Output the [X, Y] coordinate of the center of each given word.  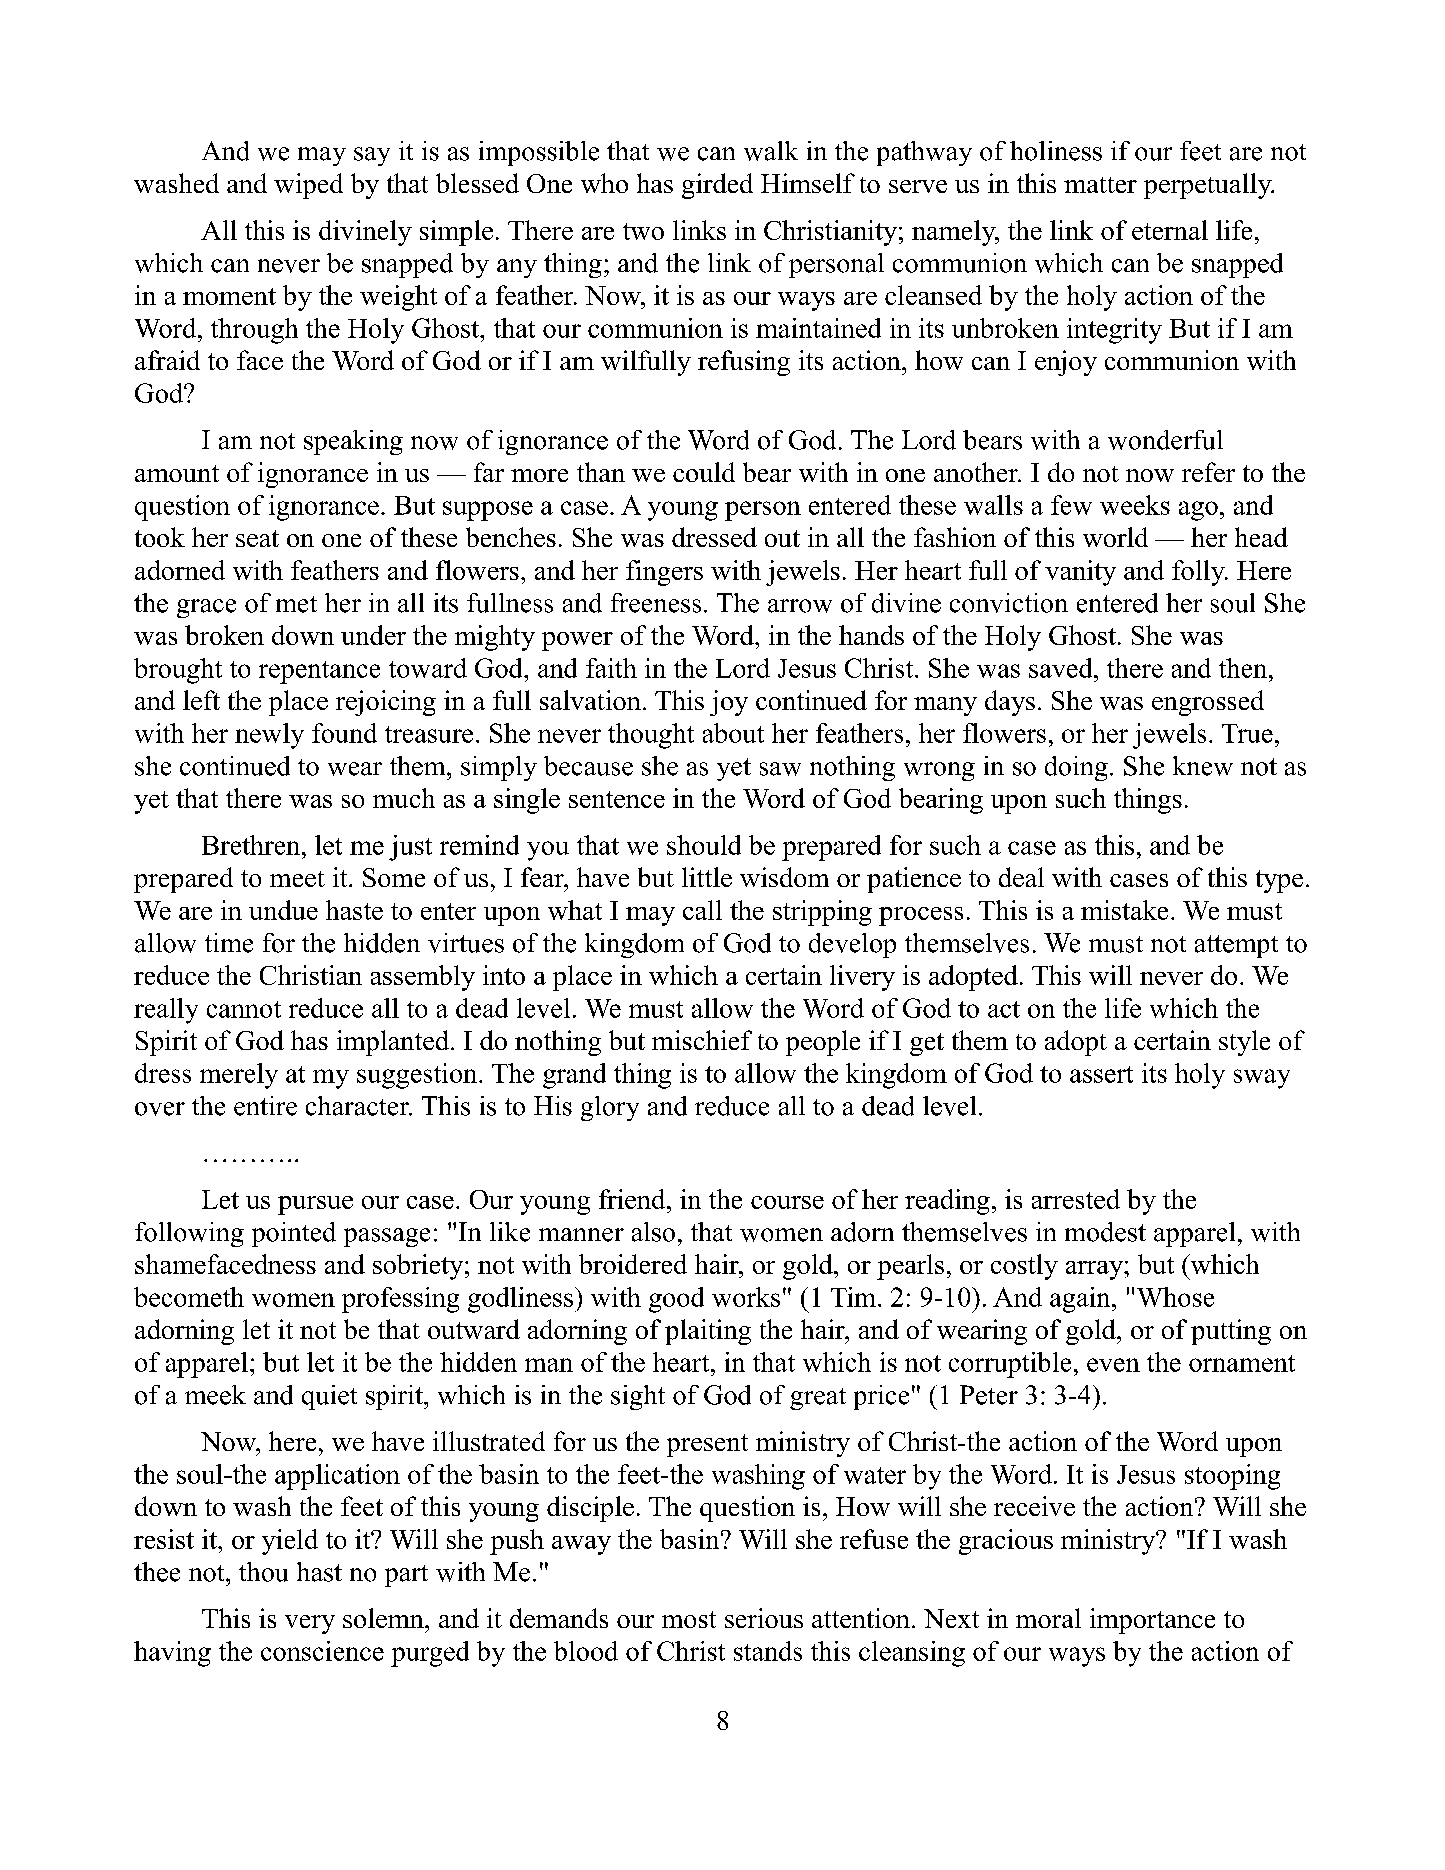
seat [257, 538]
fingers [664, 573]
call [702, 910]
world [1115, 537]
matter [1100, 185]
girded [717, 186]
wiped [308, 186]
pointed [294, 1234]
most [689, 1619]
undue [283, 910]
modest [1105, 1232]
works [746, 1297]
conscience [322, 1651]
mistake [1124, 910]
